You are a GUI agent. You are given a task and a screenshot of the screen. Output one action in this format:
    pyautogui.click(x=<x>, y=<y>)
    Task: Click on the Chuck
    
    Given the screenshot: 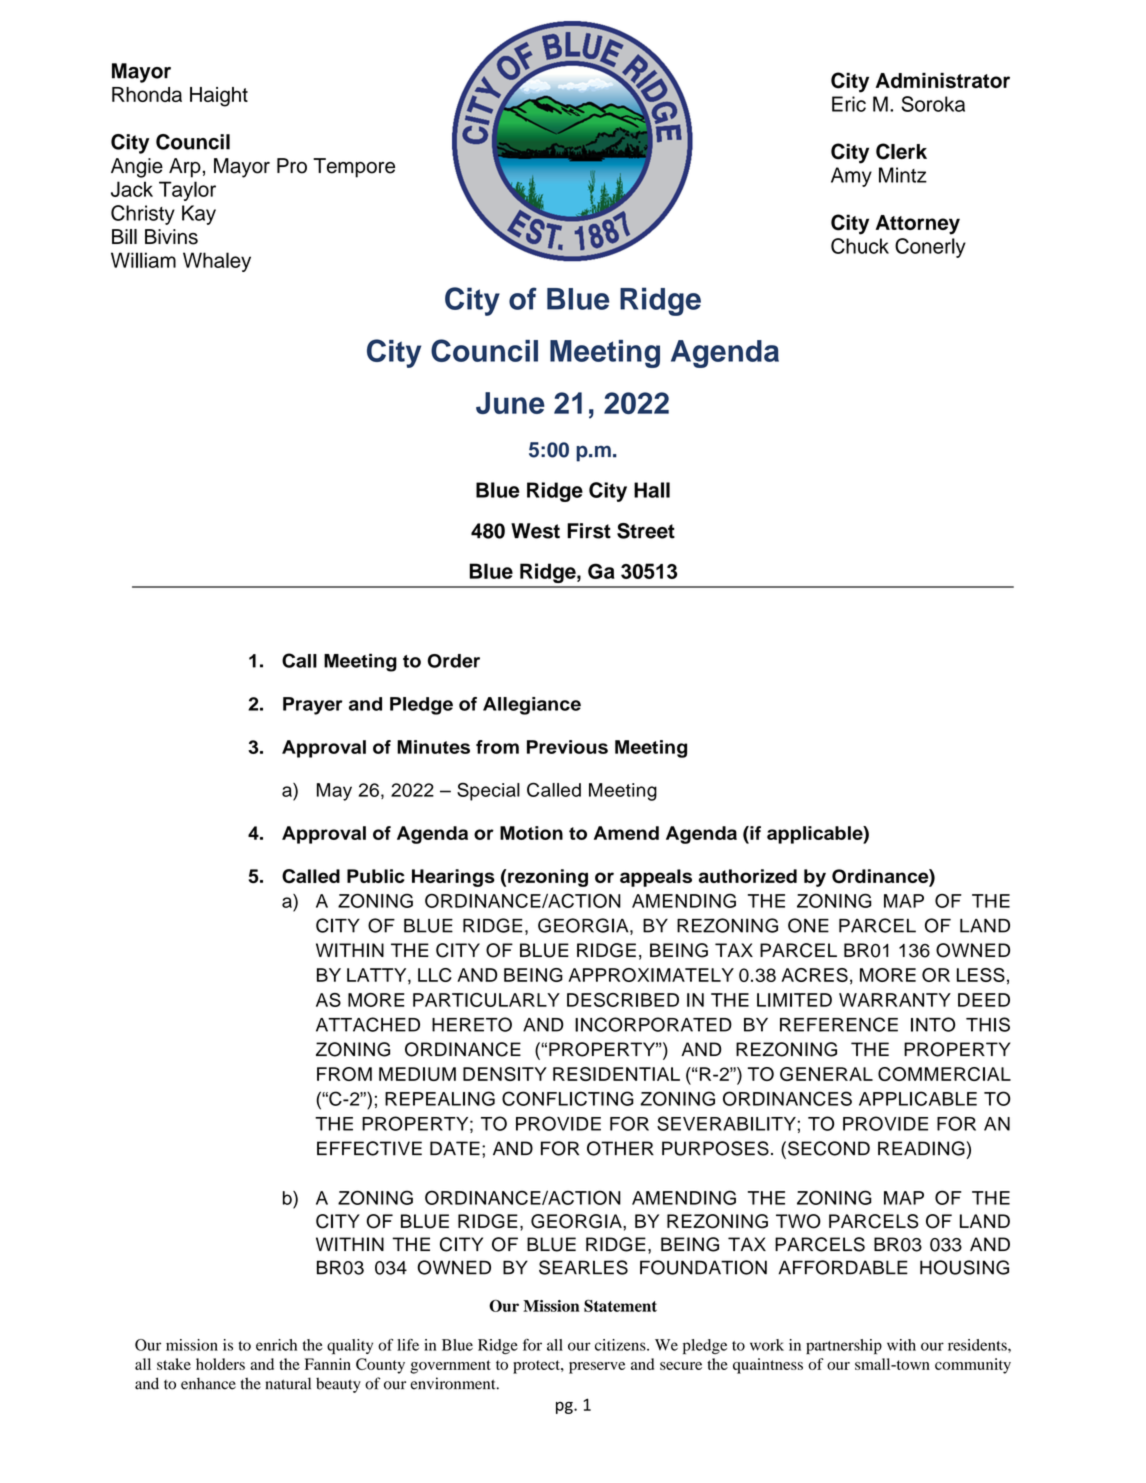 What is the action you would take?
    pyautogui.click(x=860, y=246)
